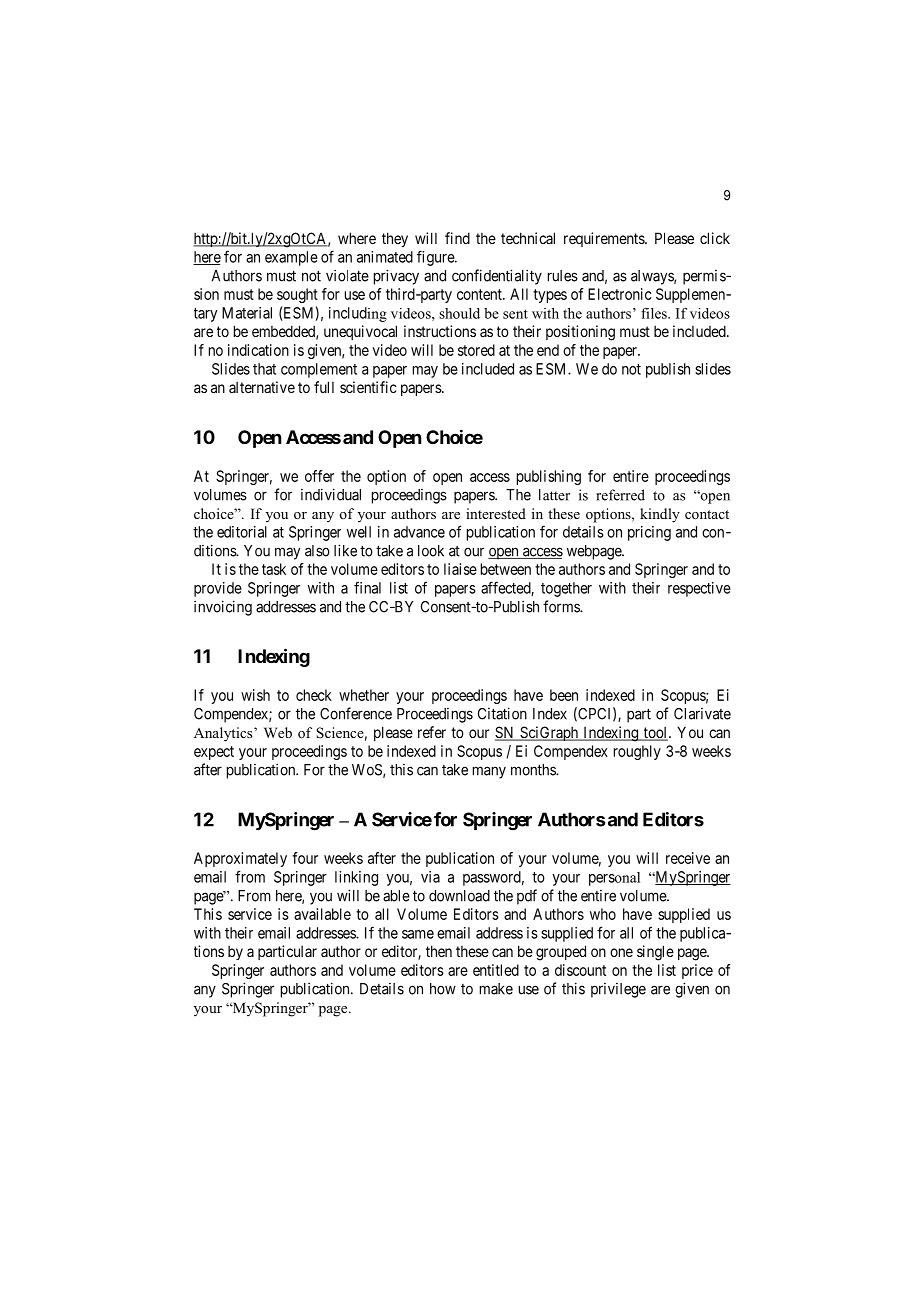  What do you see at coordinates (457, 238) in the page?
I see `find` at bounding box center [457, 238].
